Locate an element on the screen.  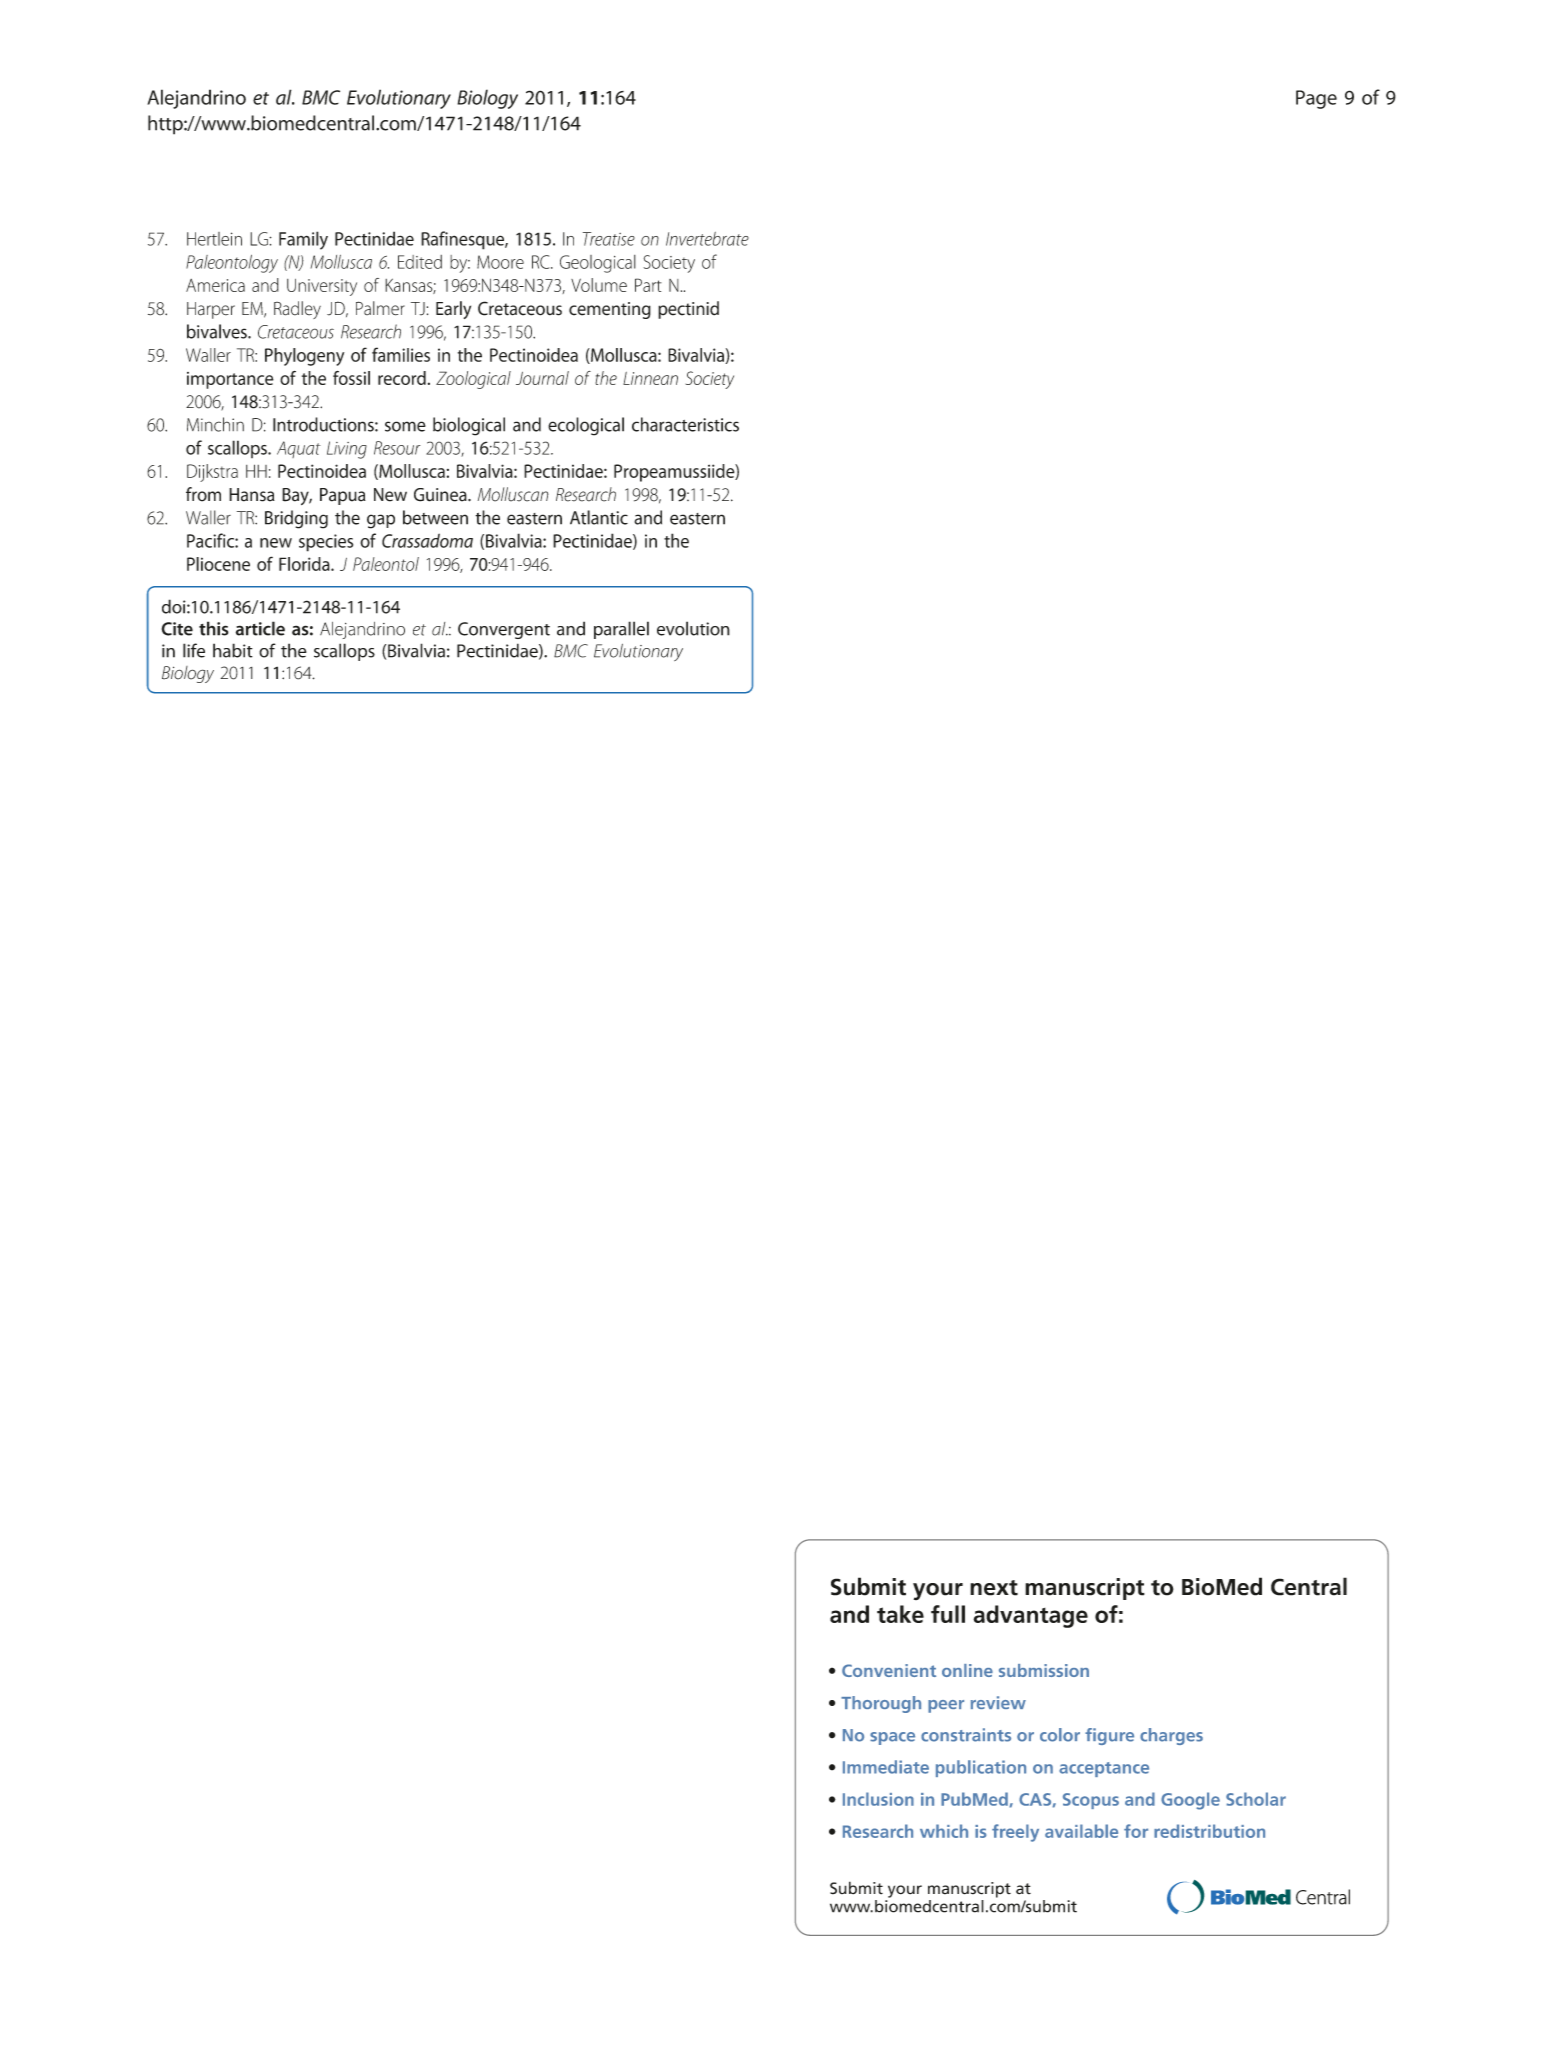
habit is located at coordinates (233, 650).
